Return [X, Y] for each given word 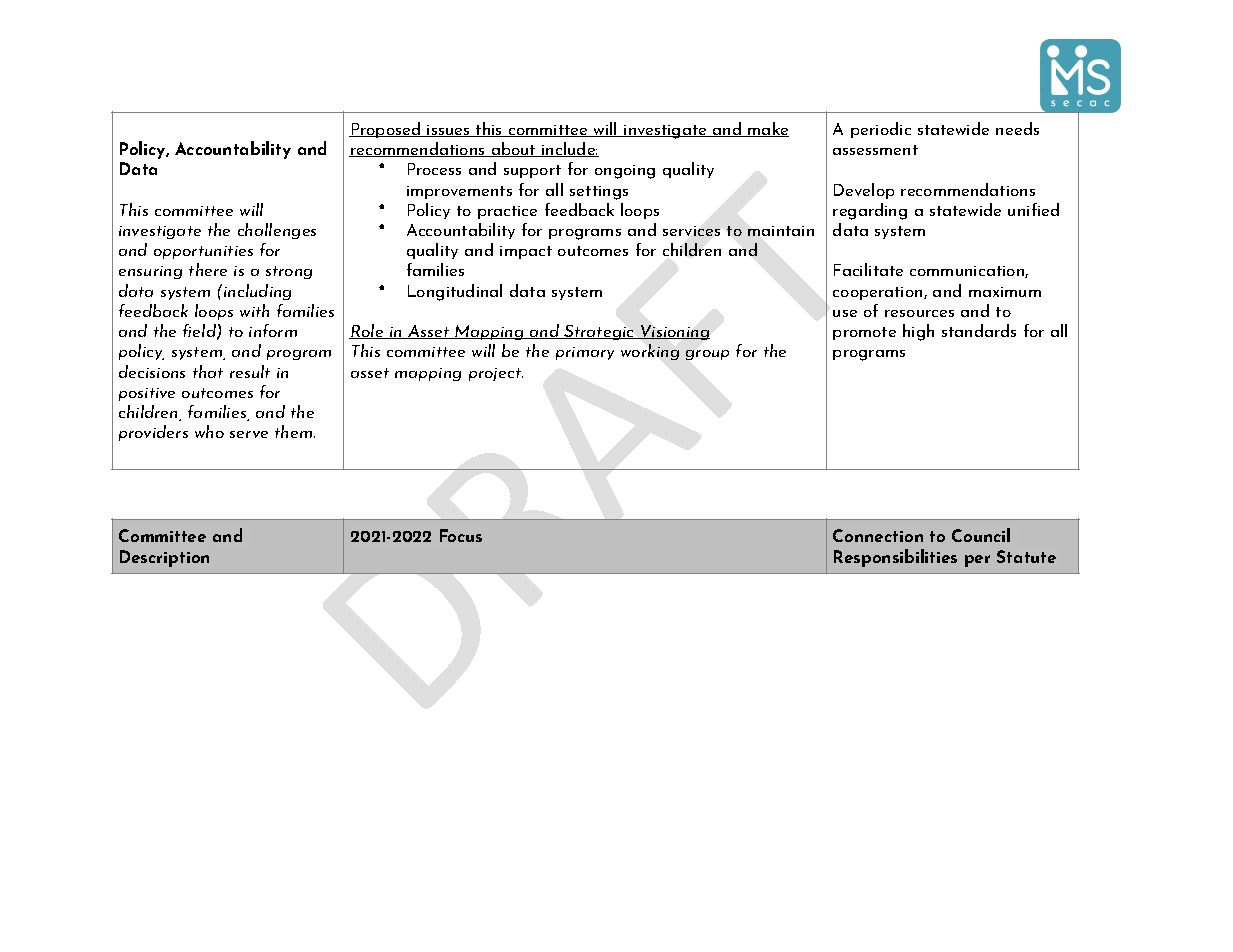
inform [273, 330]
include [569, 149]
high [918, 332]
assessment [875, 150]
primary [585, 353]
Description [164, 558]
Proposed [386, 130]
